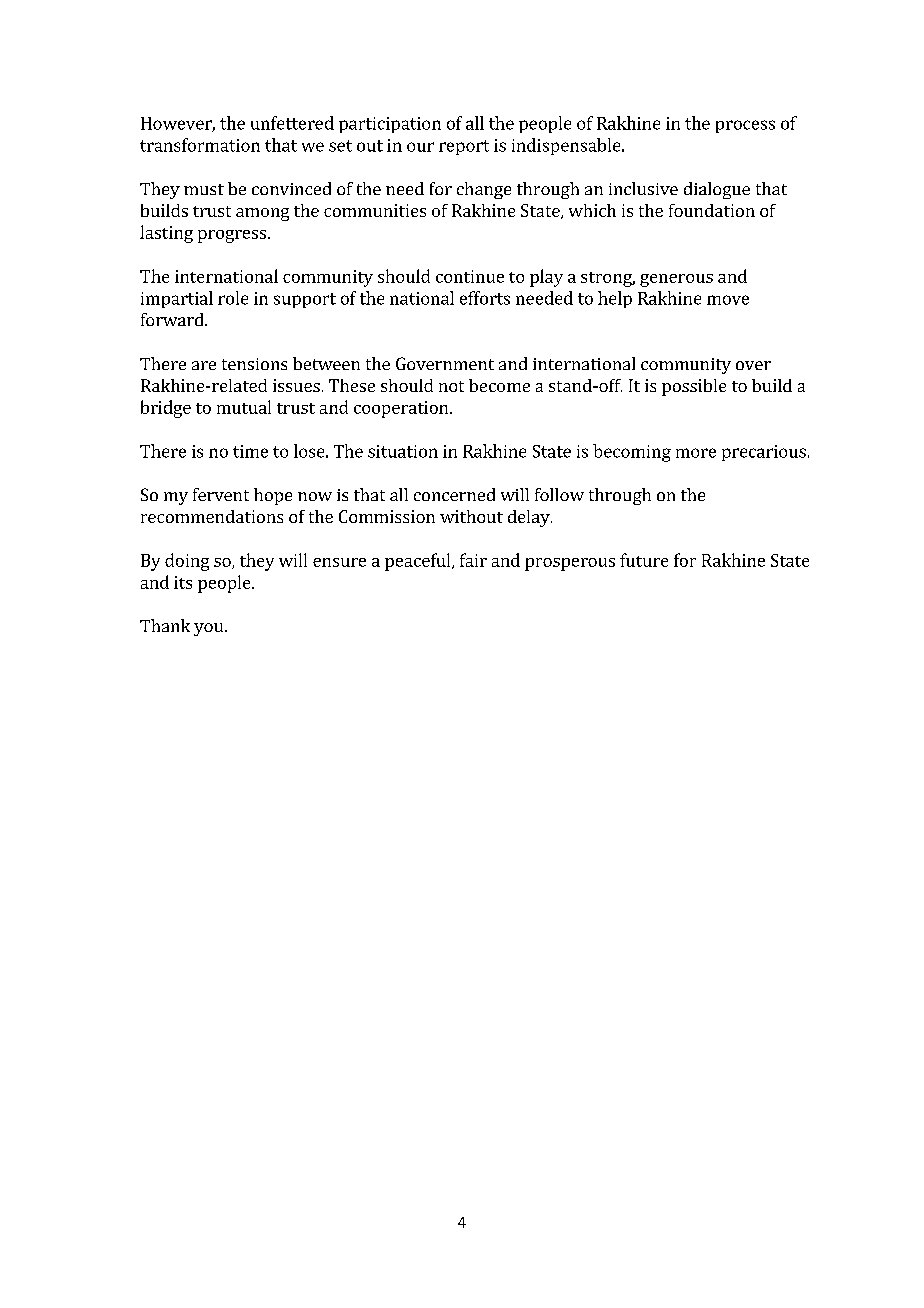  I want to click on more, so click(696, 453).
